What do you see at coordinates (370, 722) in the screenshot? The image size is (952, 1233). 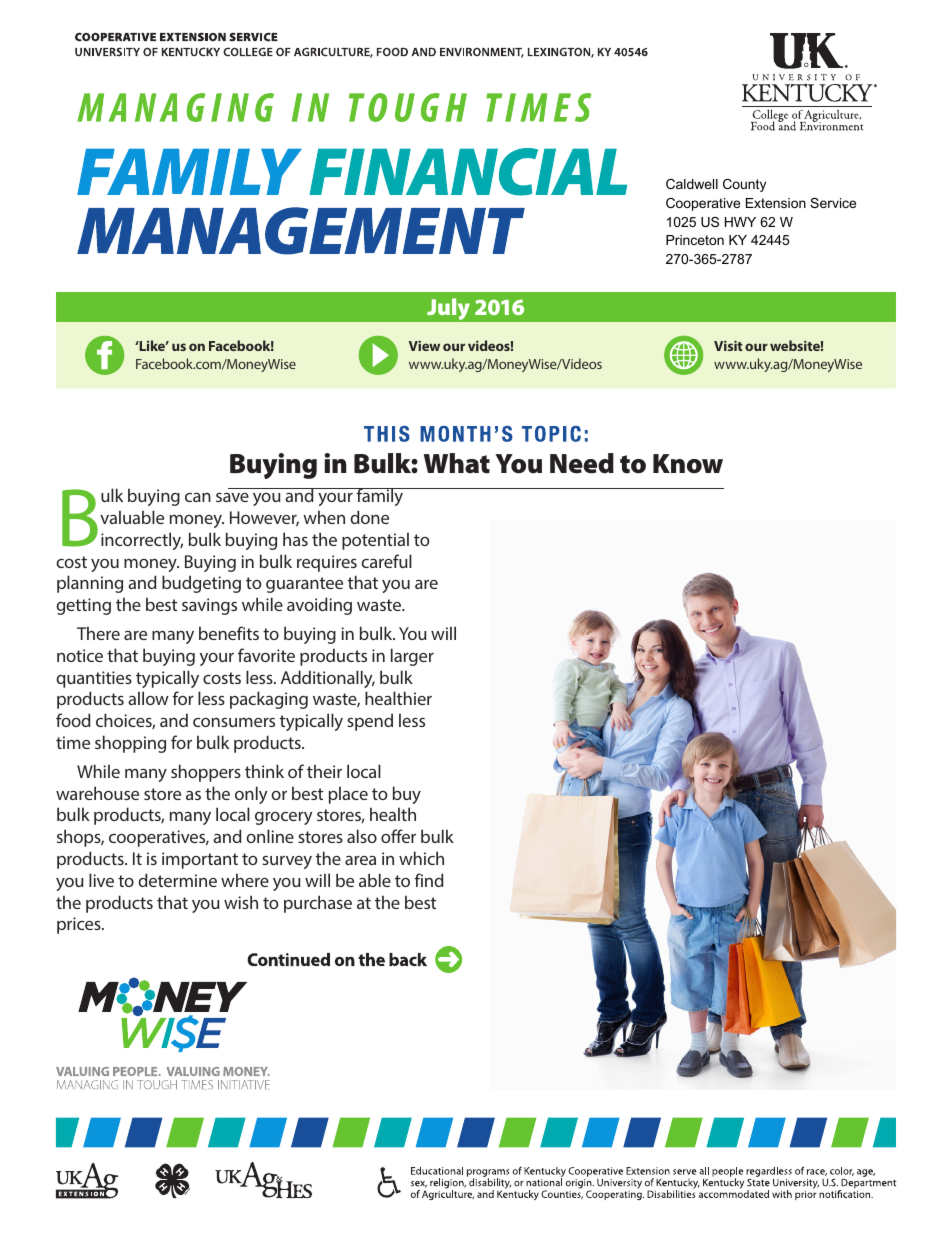 I see `spend` at bounding box center [370, 722].
